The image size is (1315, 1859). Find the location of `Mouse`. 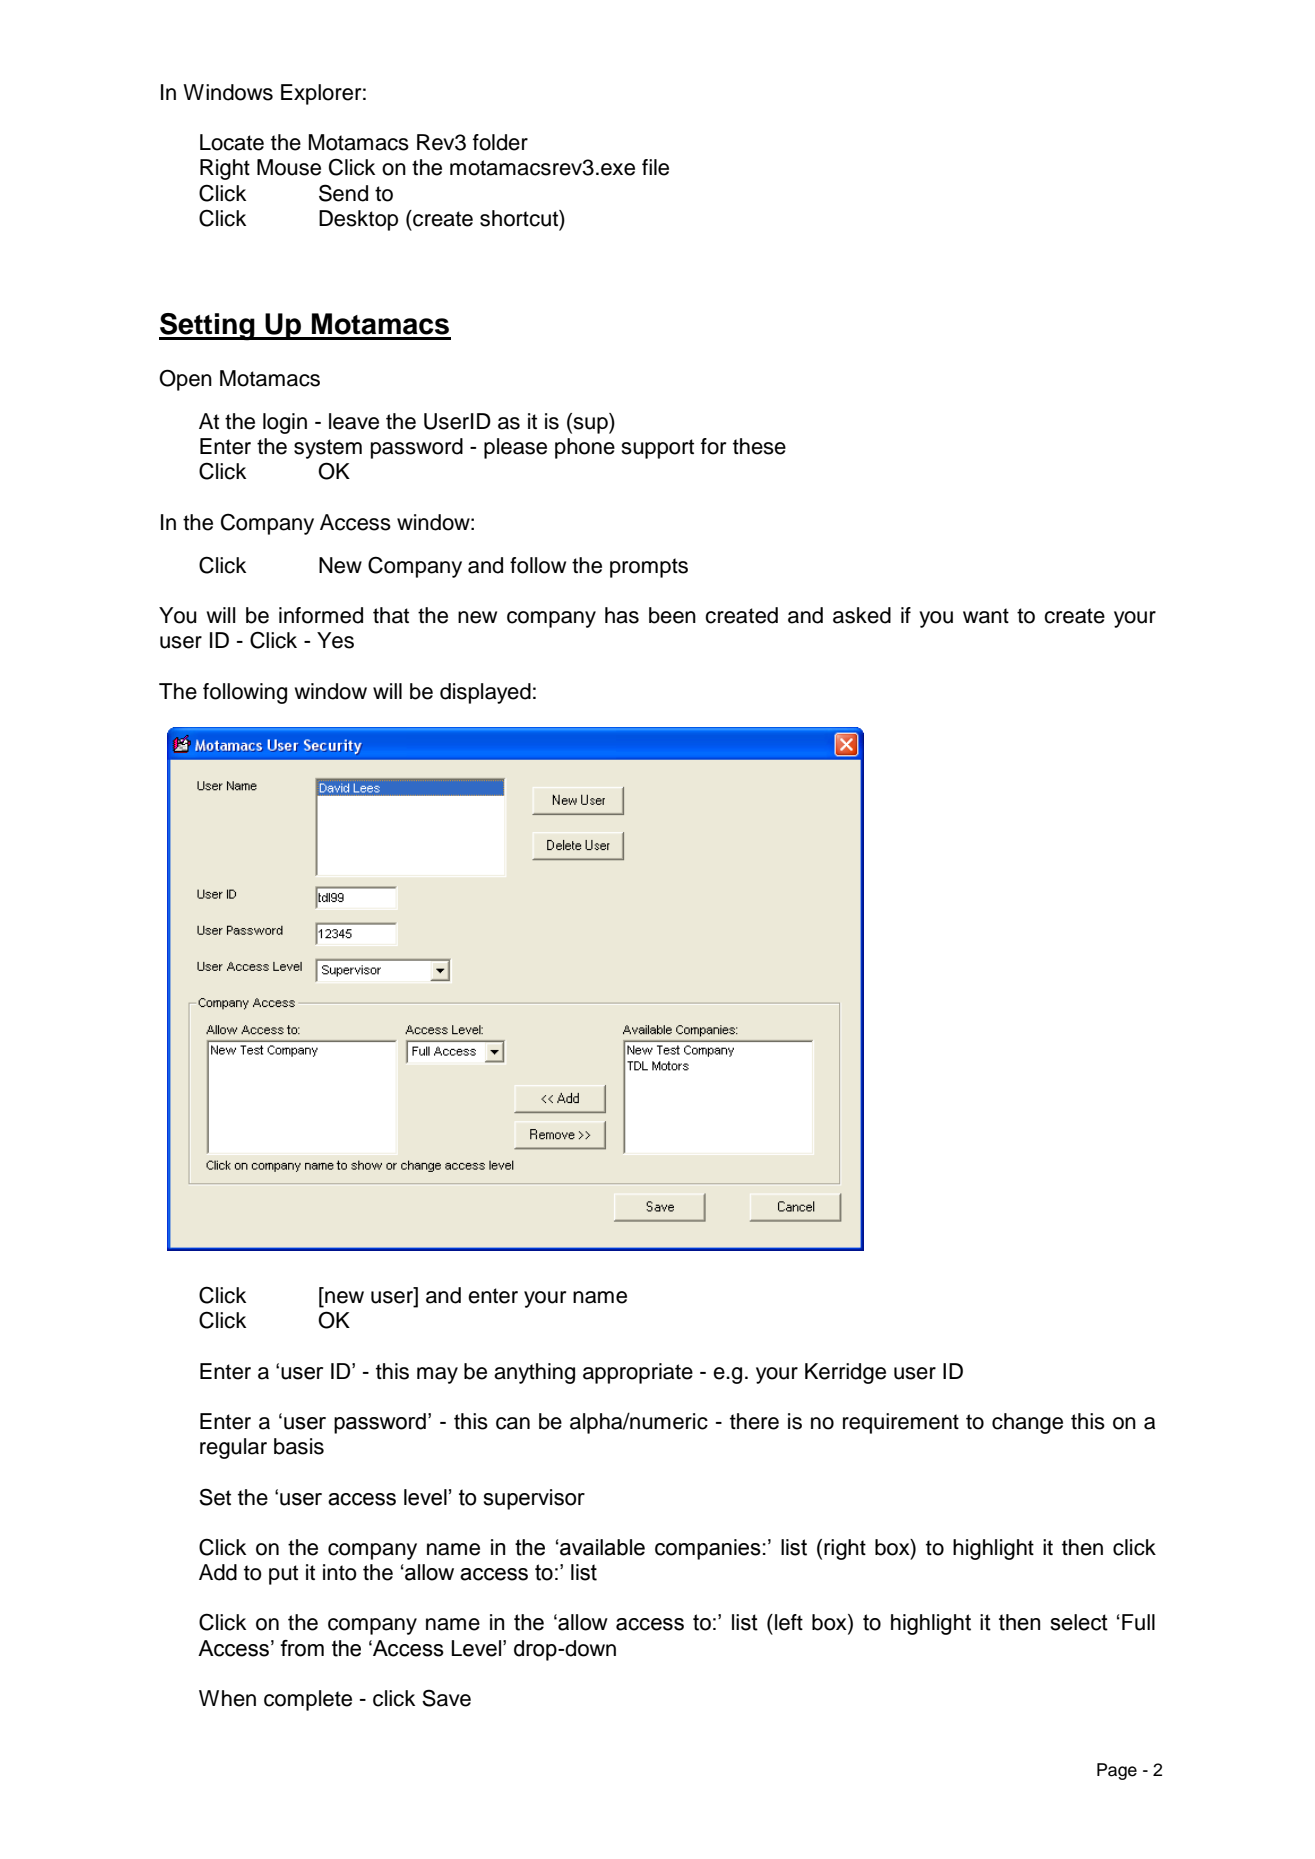

Mouse is located at coordinates (289, 167).
